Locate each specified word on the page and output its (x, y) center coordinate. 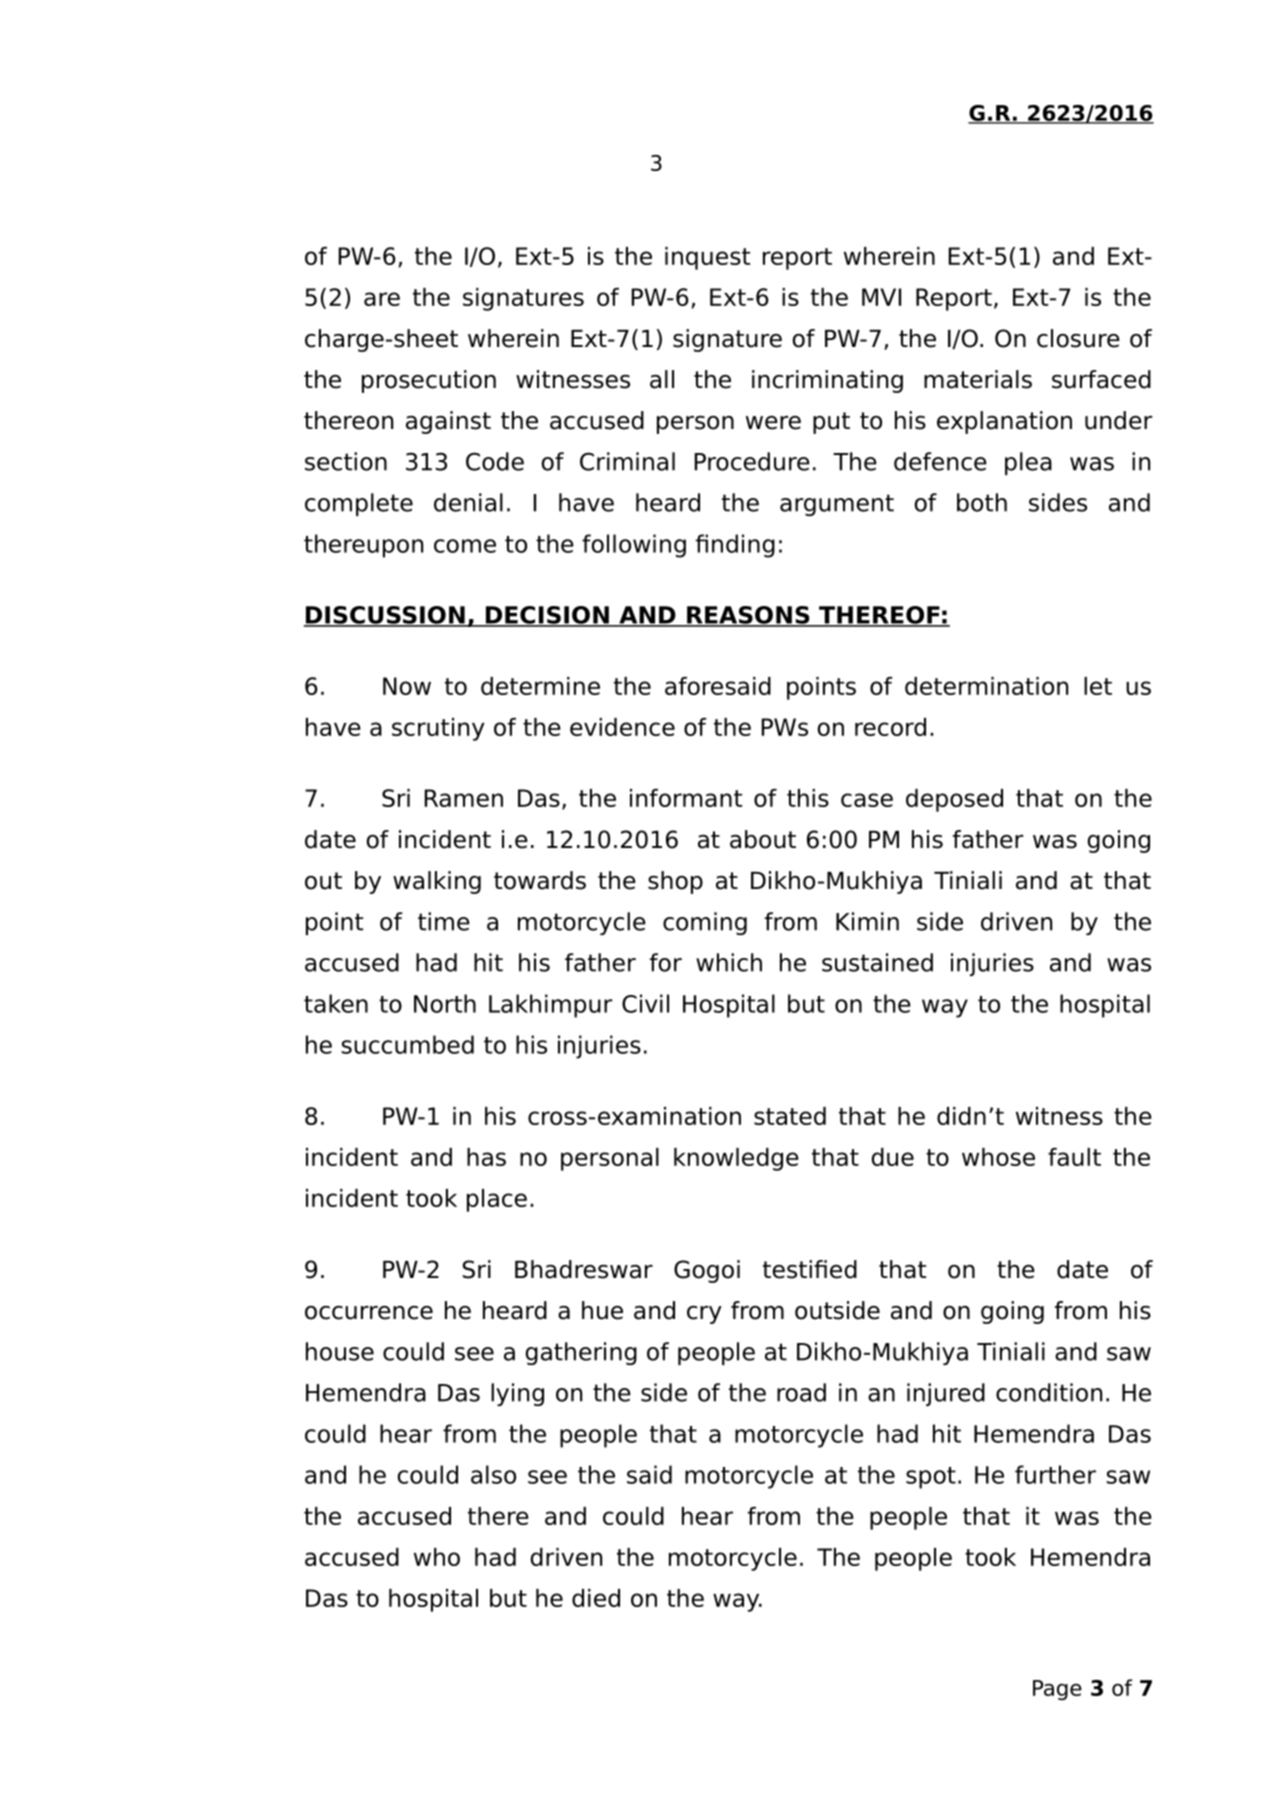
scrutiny (438, 729)
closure (1078, 338)
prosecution (429, 381)
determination (986, 686)
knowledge (736, 1159)
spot (931, 1478)
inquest (707, 258)
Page (1057, 1690)
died (596, 1598)
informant (686, 798)
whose (998, 1157)
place (497, 1200)
